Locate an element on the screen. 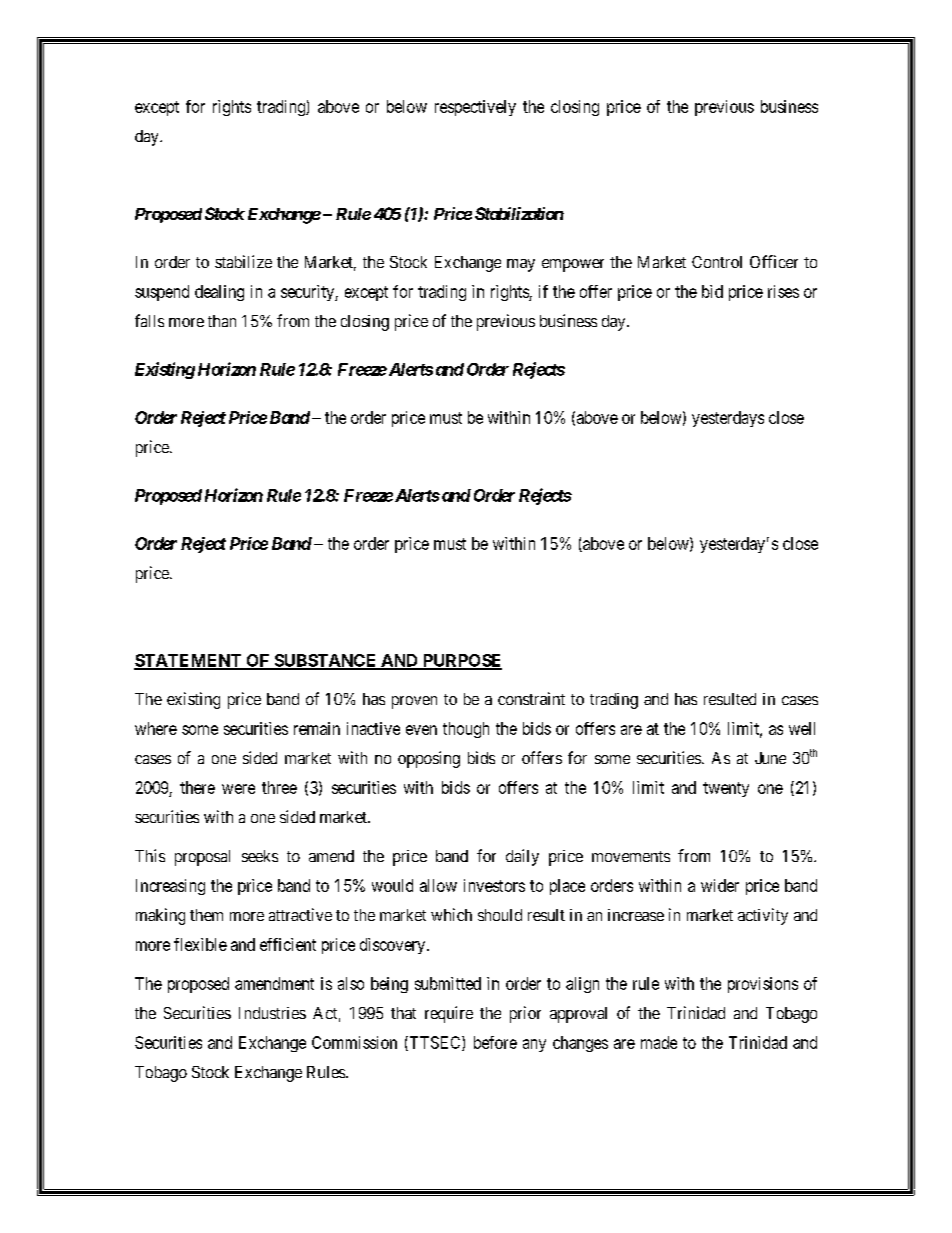 Image resolution: width=952 pixels, height=1233 pixels. Control is located at coordinates (717, 262).
